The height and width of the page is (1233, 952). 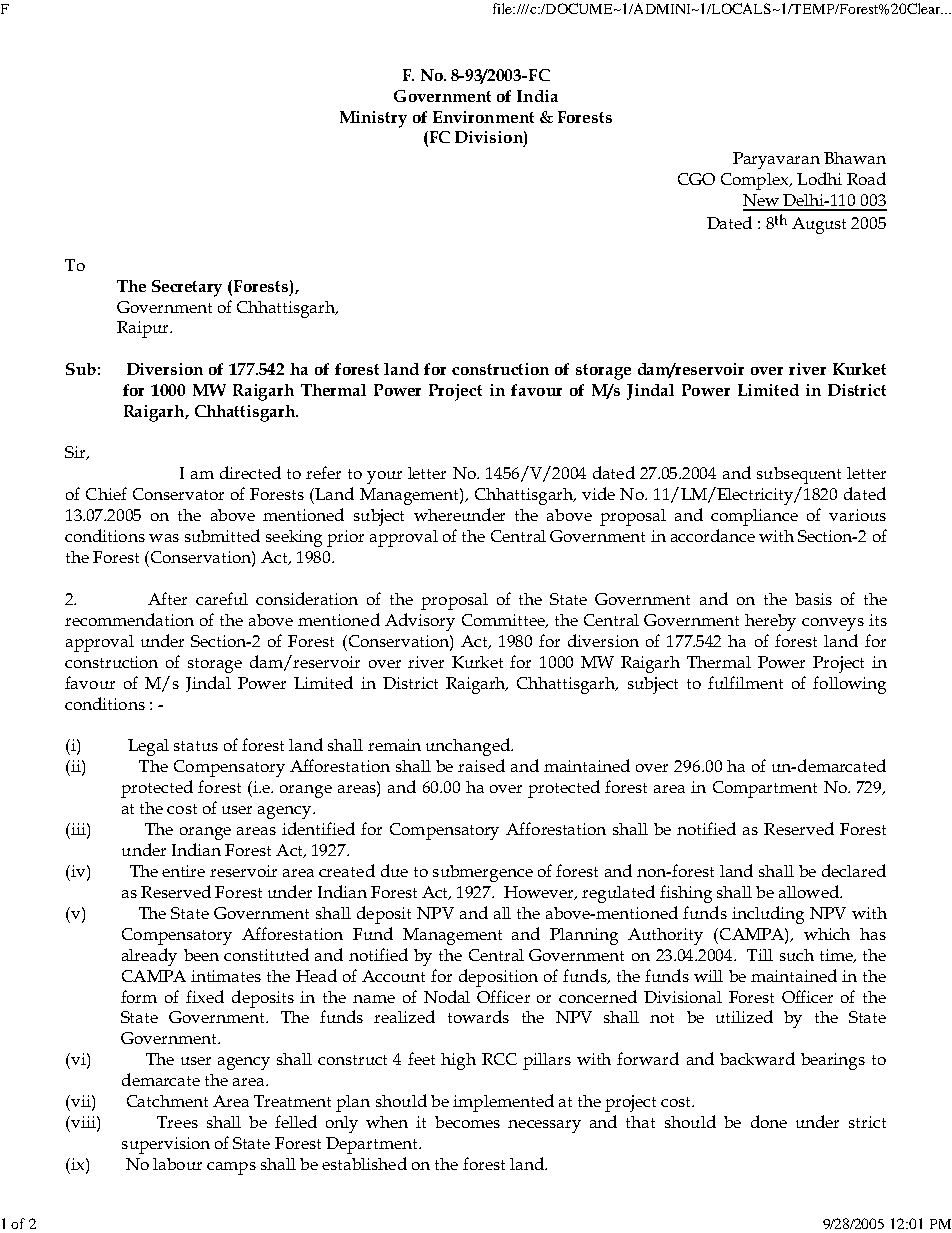 What do you see at coordinates (769, 1121) in the page?
I see `done` at bounding box center [769, 1121].
